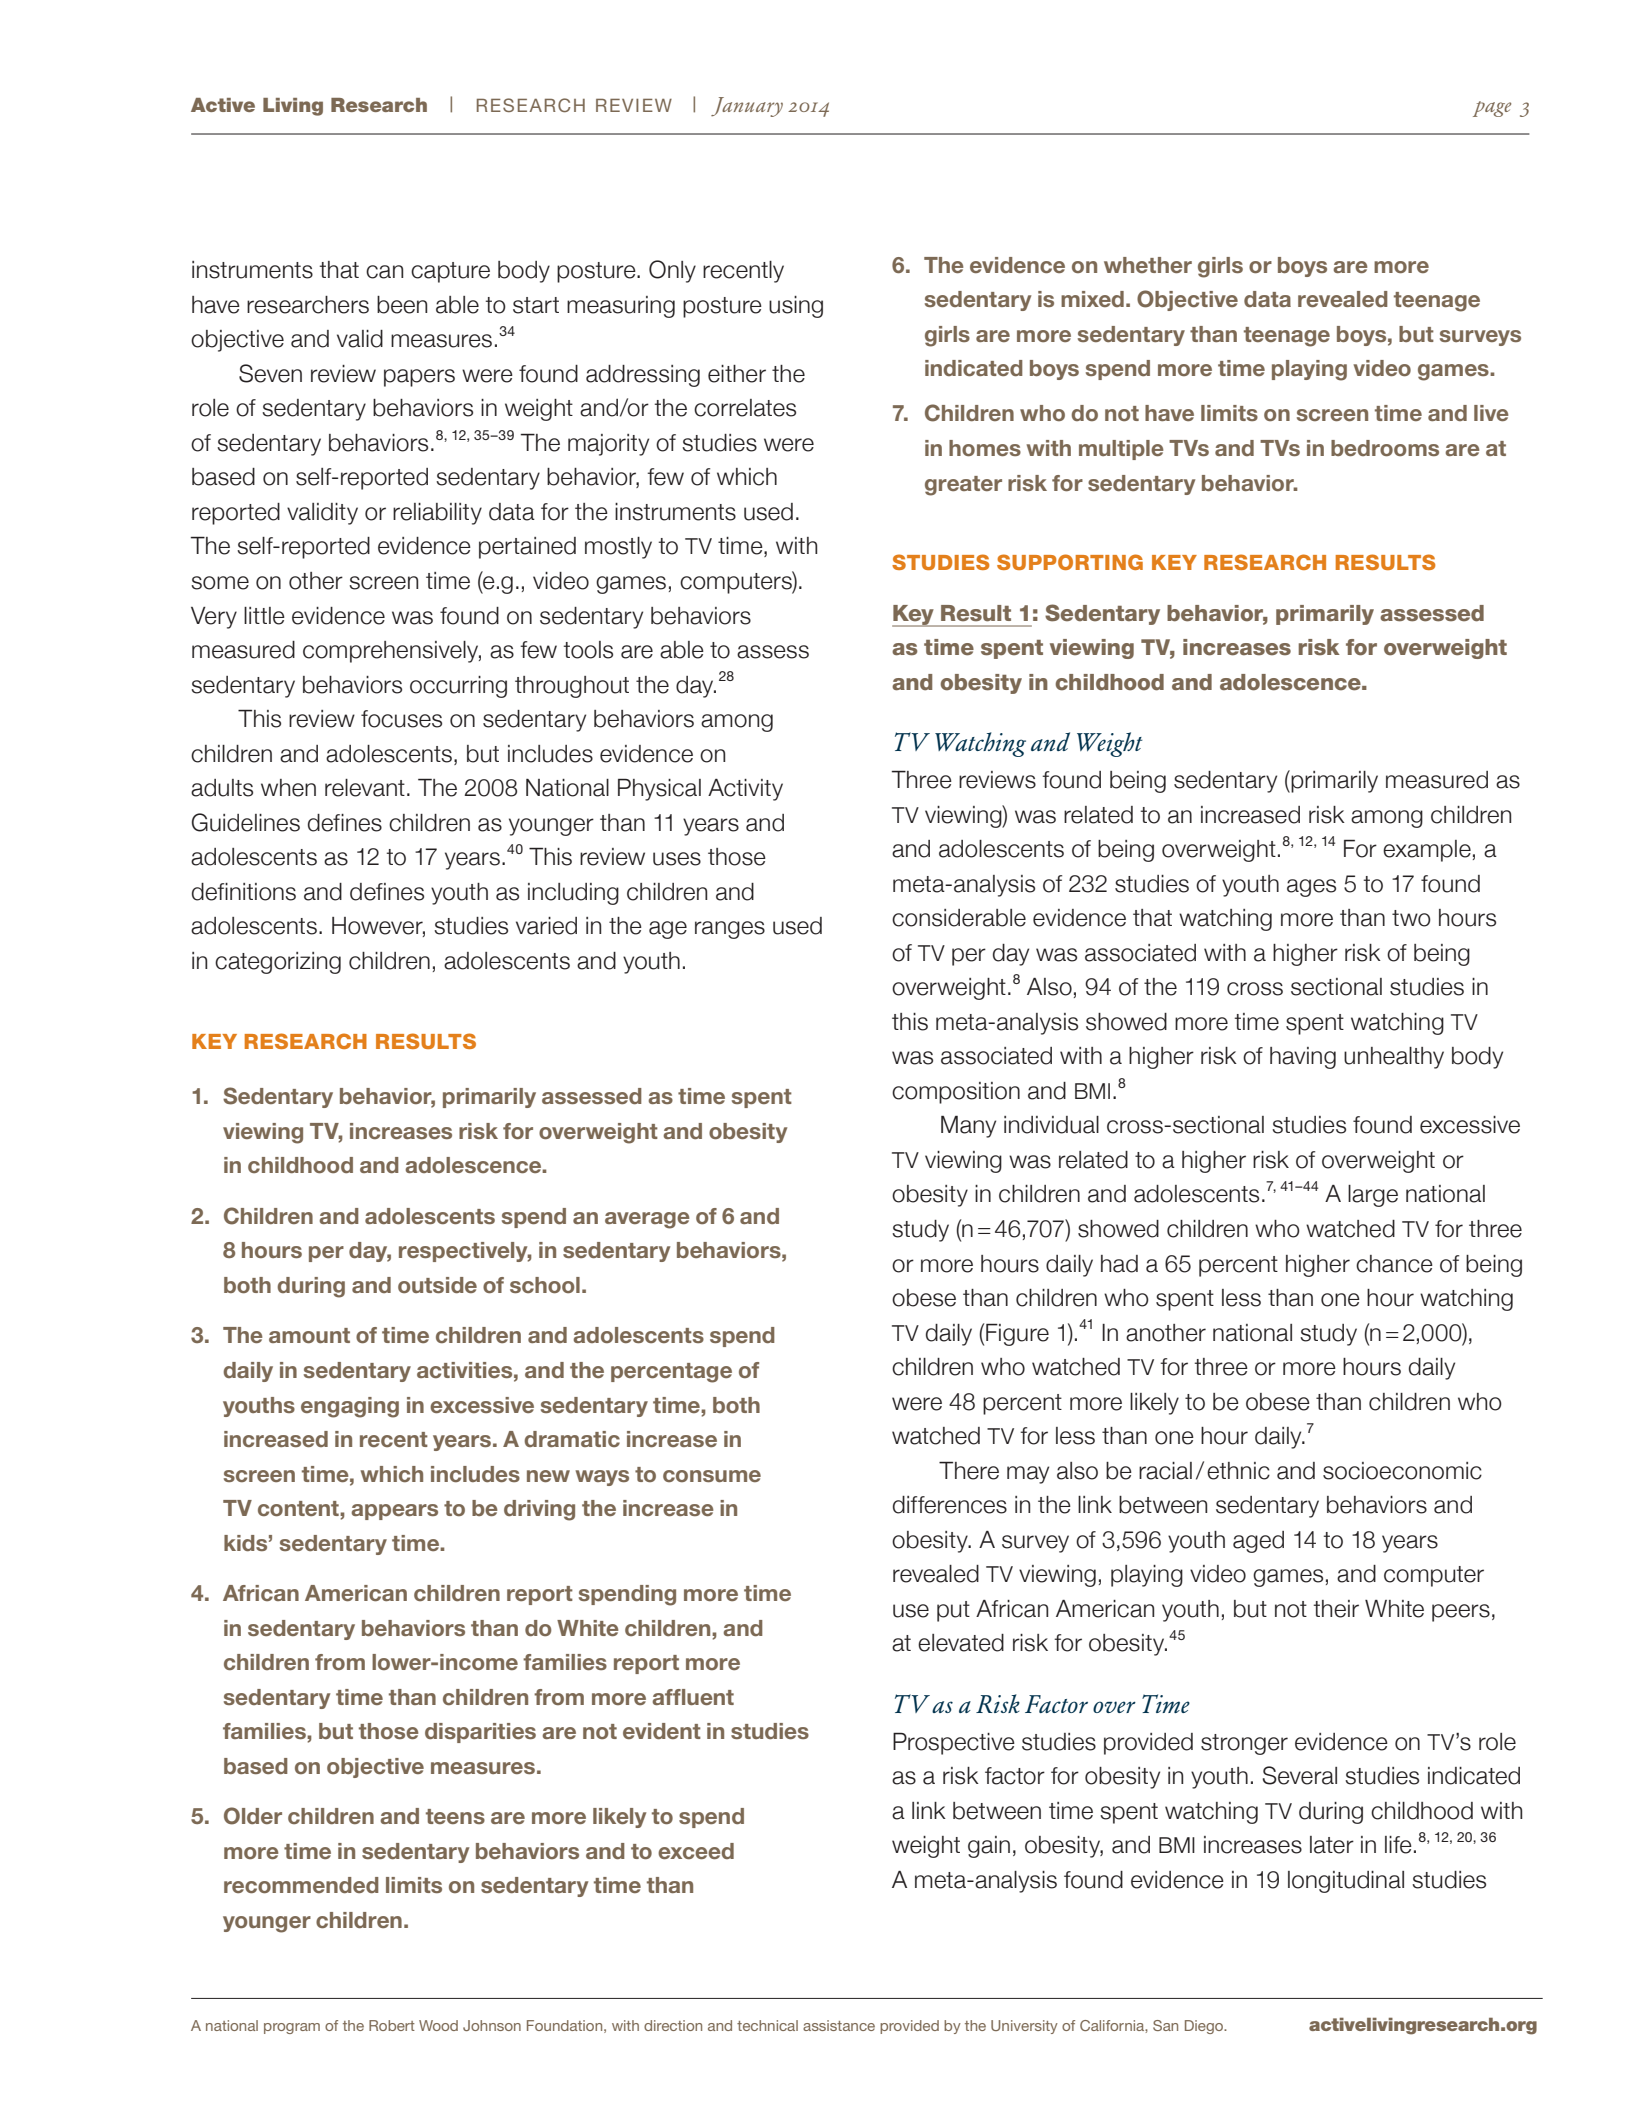 The height and width of the page is (2104, 1625). I want to click on Robert, so click(392, 2025).
